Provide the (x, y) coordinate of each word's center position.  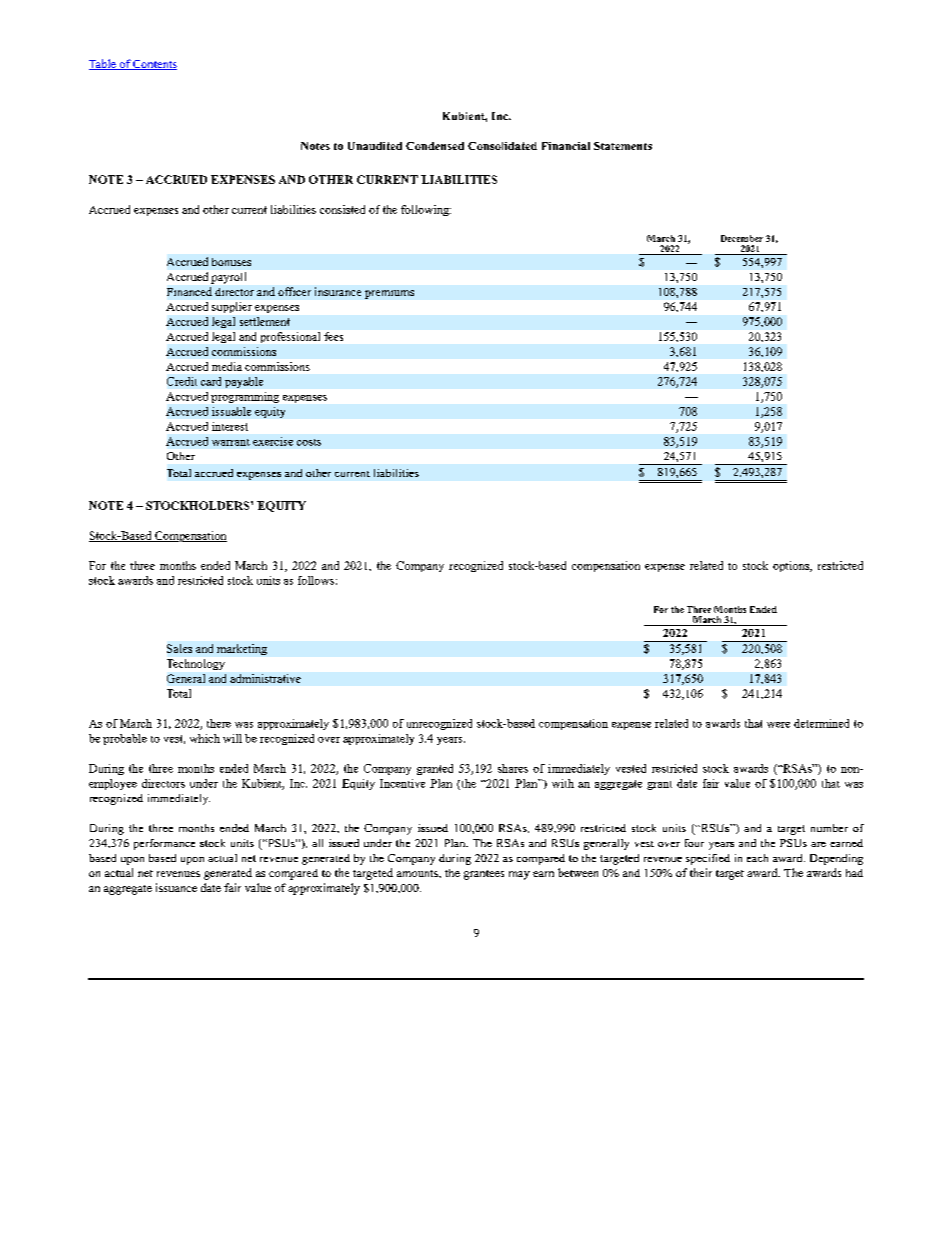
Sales (179, 648)
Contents (154, 65)
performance (164, 844)
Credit (182, 381)
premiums (389, 294)
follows (316, 580)
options (792, 566)
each (757, 858)
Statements (623, 146)
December (742, 238)
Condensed (435, 146)
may (519, 875)
